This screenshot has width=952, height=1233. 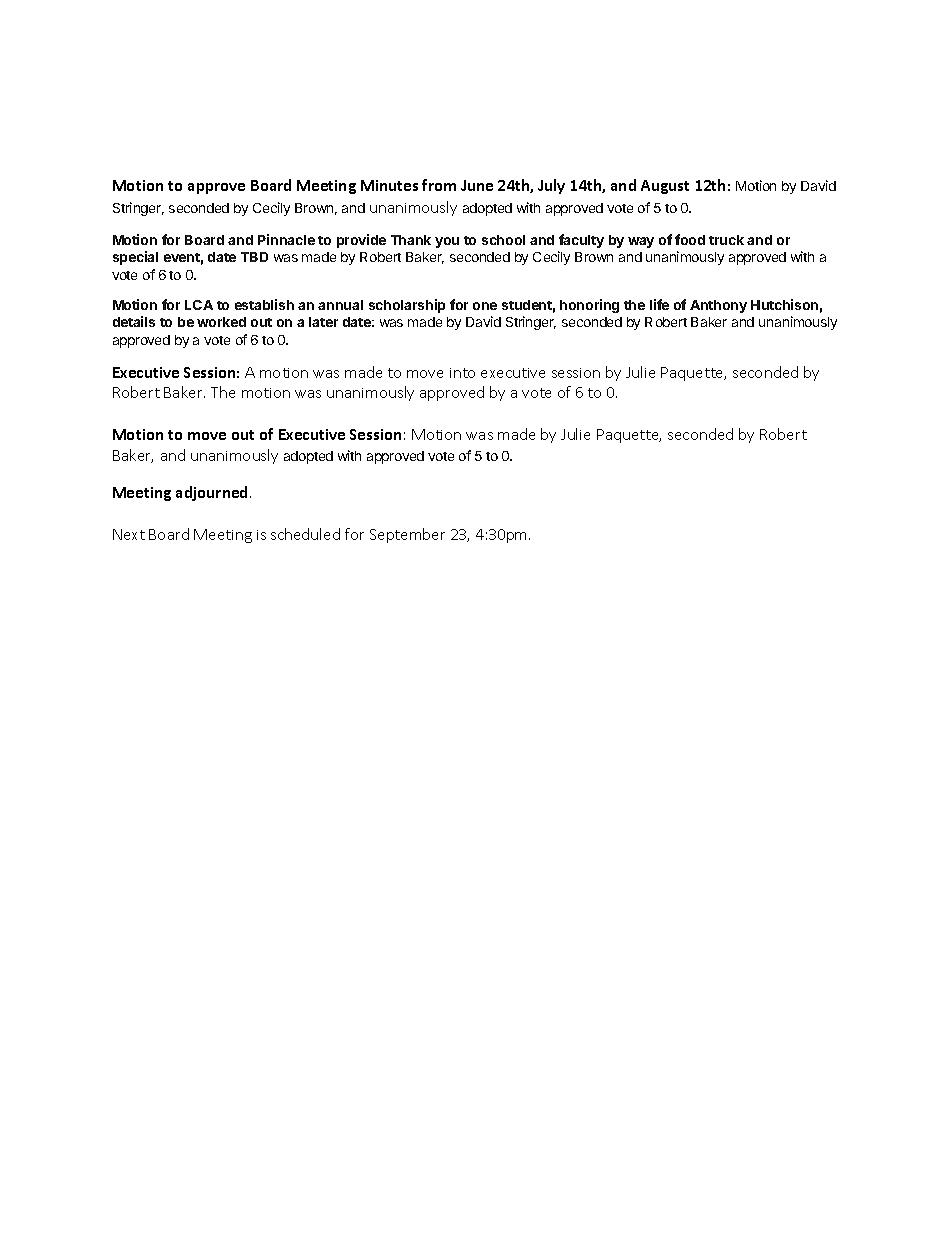 What do you see at coordinates (407, 306) in the screenshot?
I see `scholarship` at bounding box center [407, 306].
